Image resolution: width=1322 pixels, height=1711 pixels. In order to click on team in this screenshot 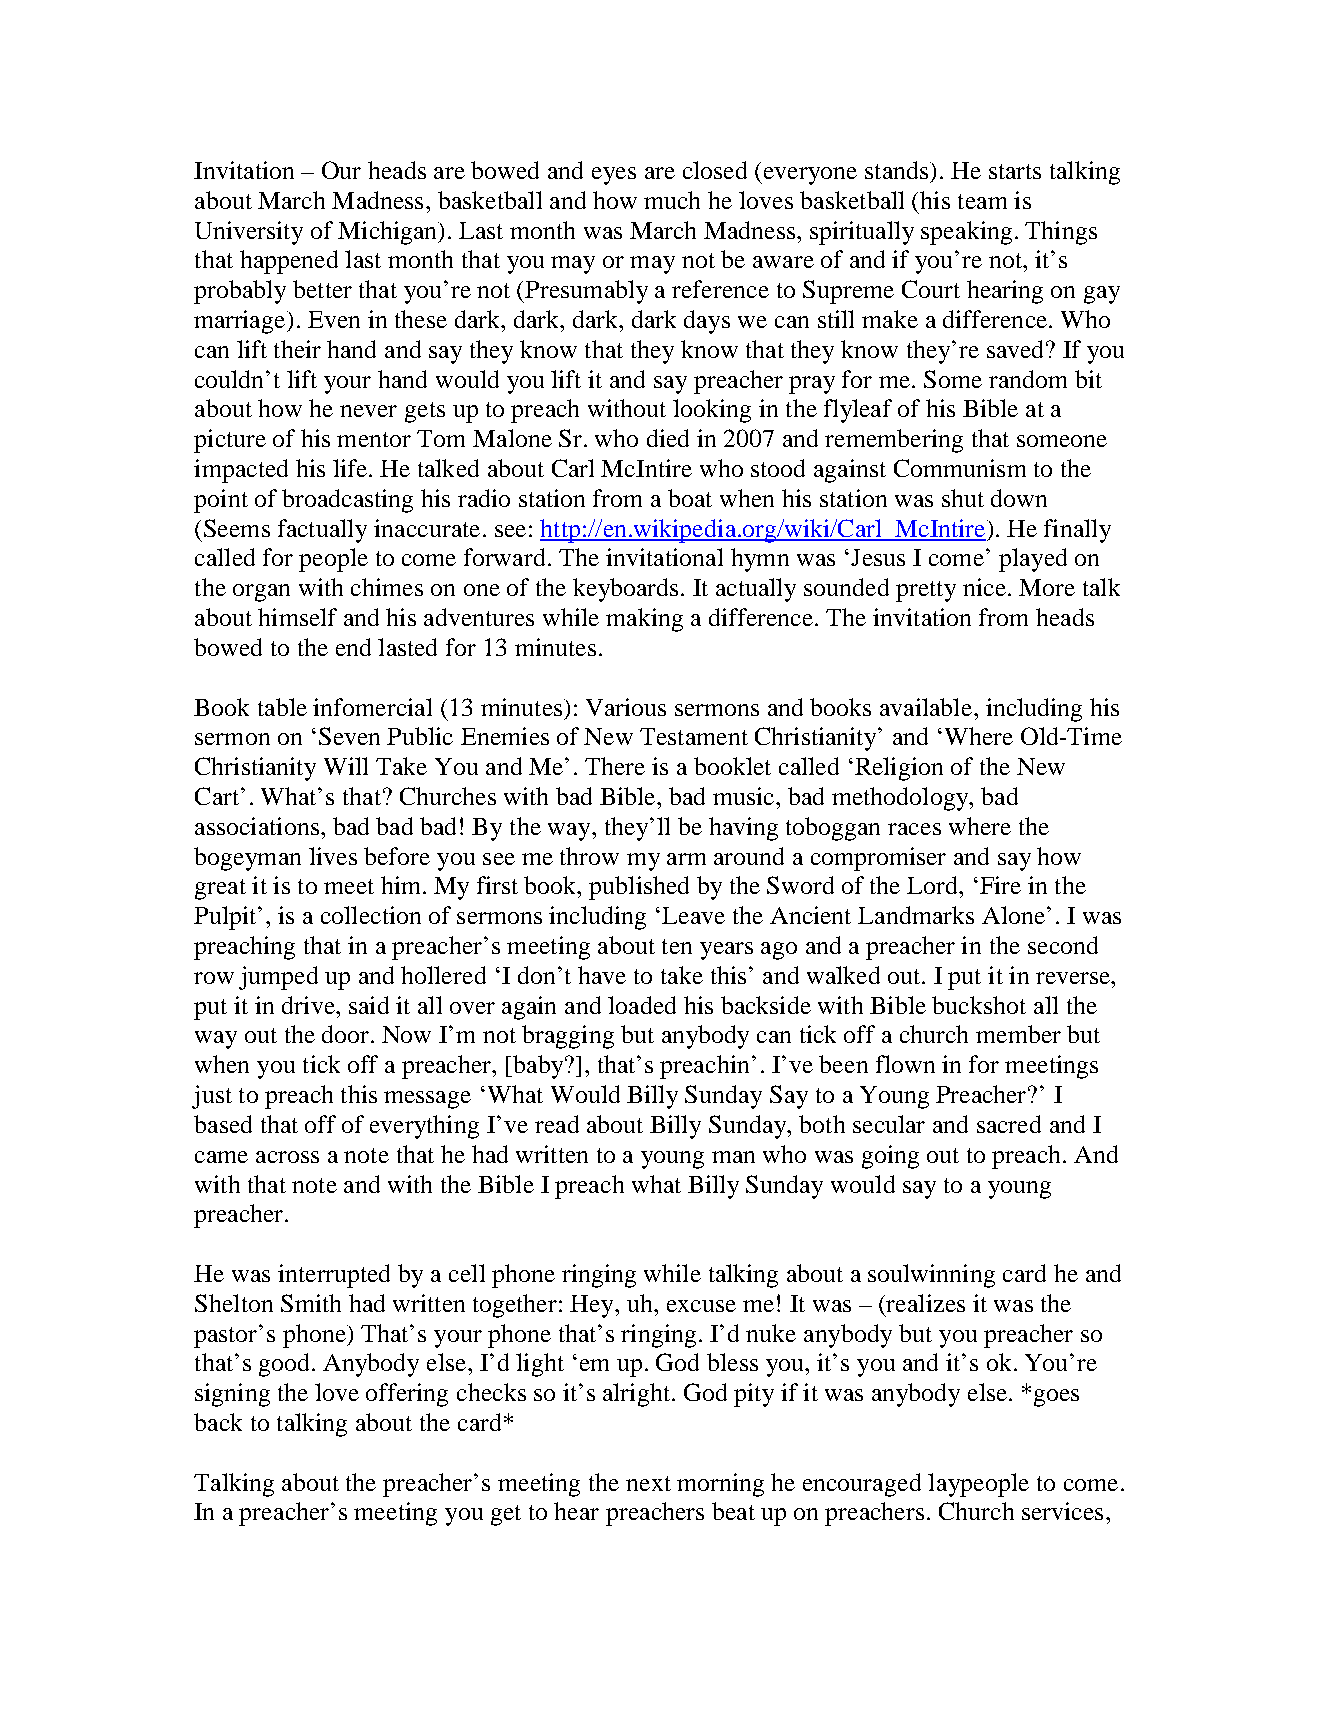, I will do `click(982, 201)`.
